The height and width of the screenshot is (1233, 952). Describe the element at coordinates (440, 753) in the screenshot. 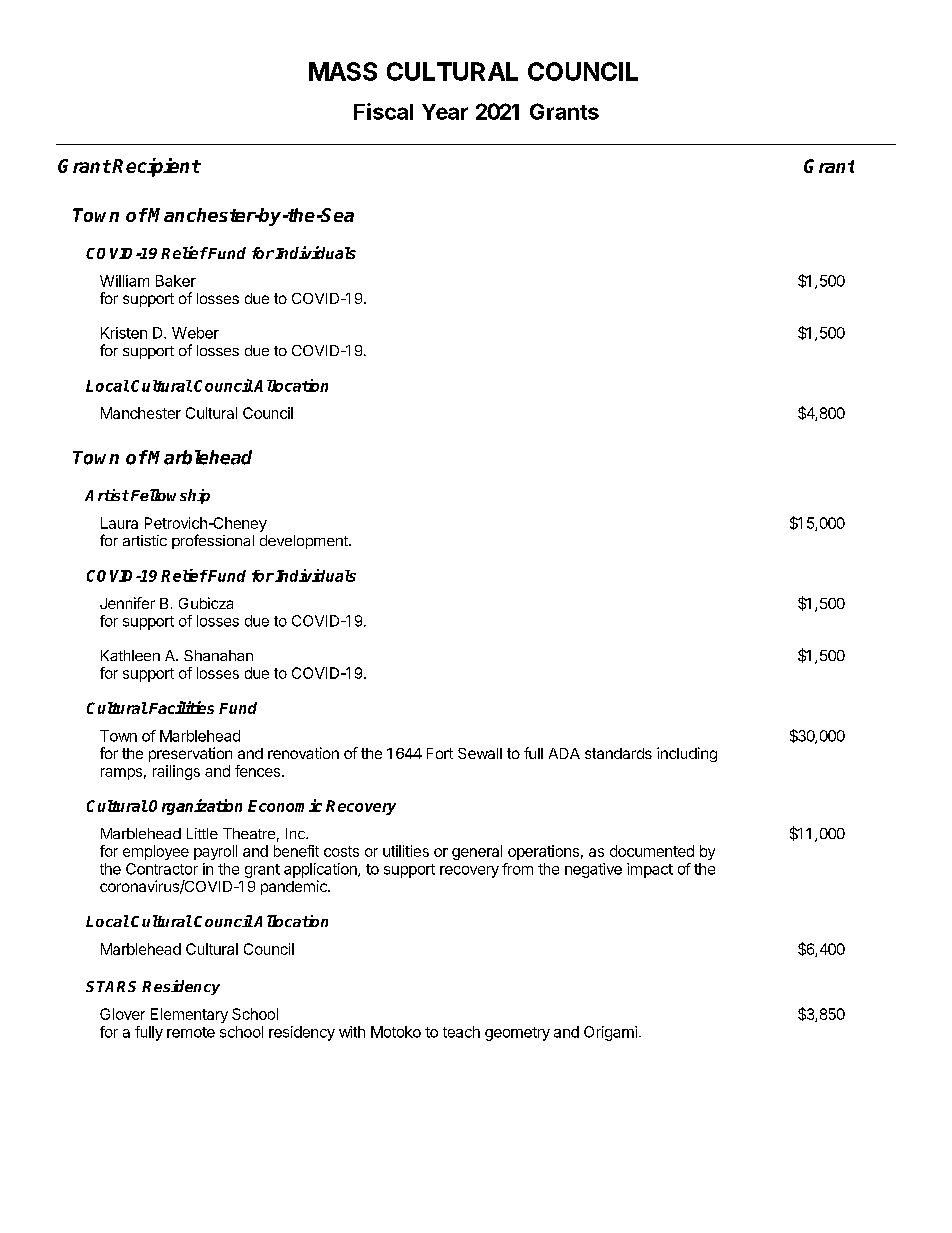

I see `Fort` at that location.
